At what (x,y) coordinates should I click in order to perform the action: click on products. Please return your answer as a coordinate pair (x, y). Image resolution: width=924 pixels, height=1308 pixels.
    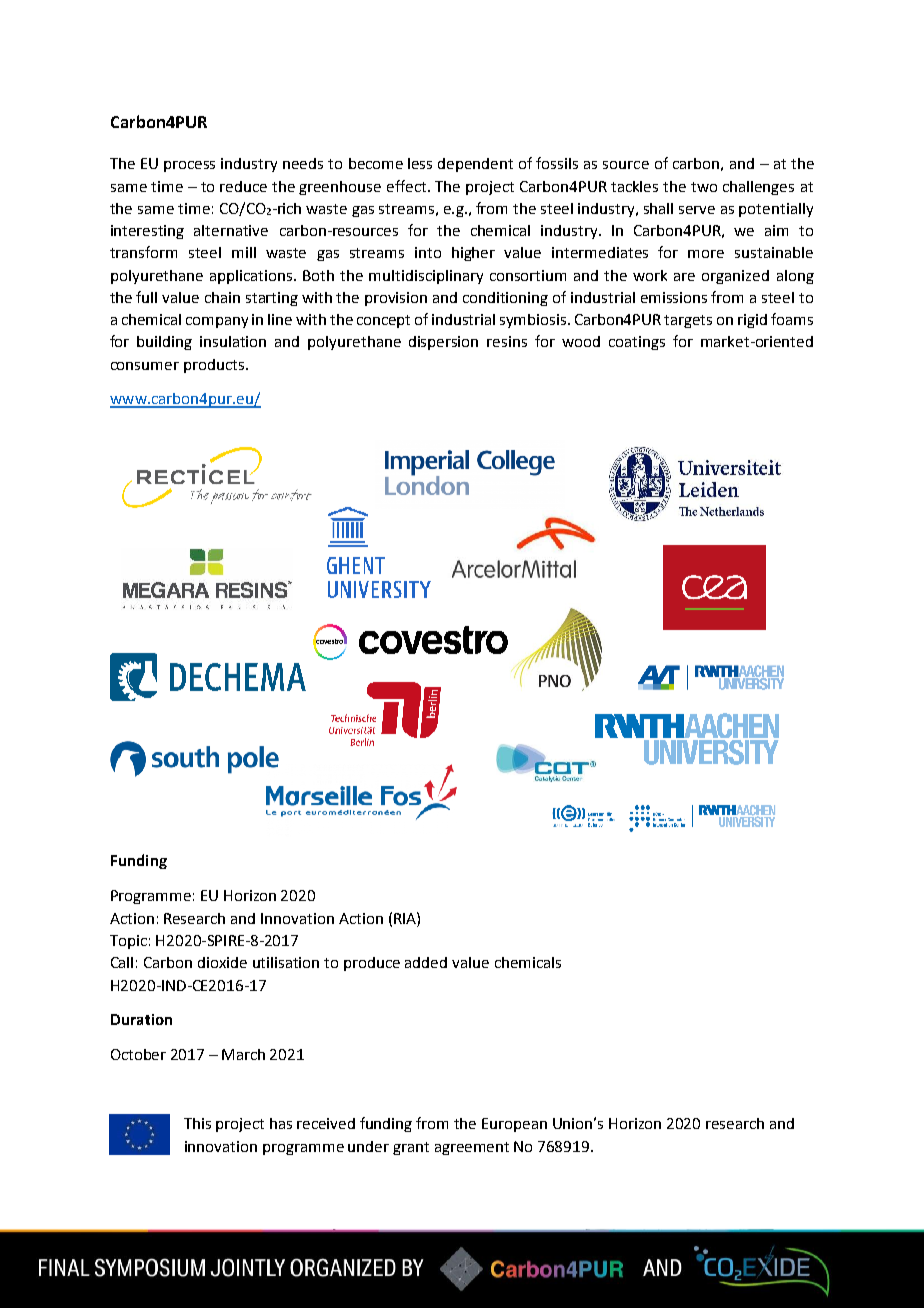
    Looking at the image, I should click on (214, 366).
